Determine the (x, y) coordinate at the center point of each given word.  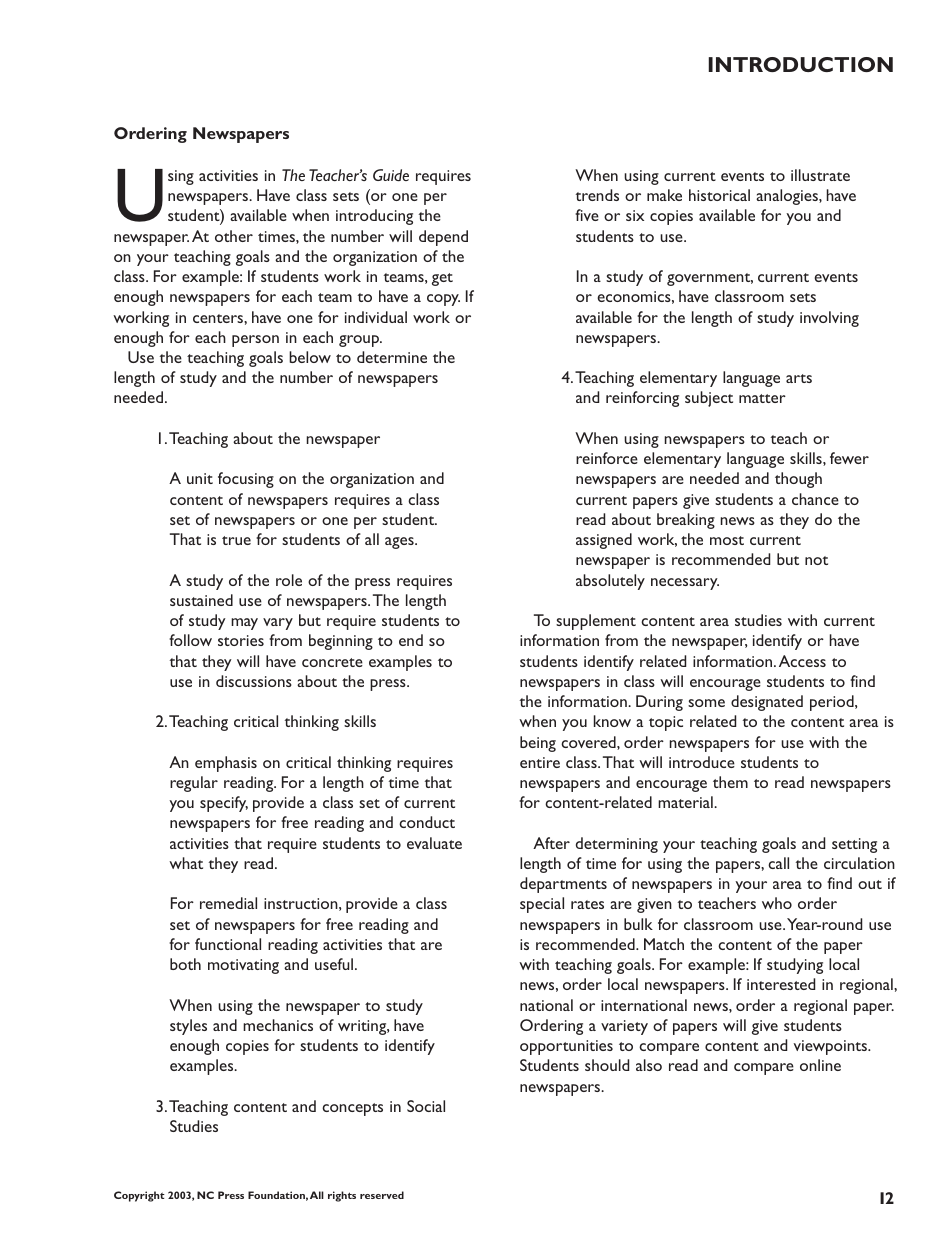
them (730, 782)
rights (342, 1196)
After (551, 843)
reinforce (607, 458)
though (798, 480)
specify (224, 804)
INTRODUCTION (801, 64)
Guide (391, 175)
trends (597, 195)
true (236, 540)
